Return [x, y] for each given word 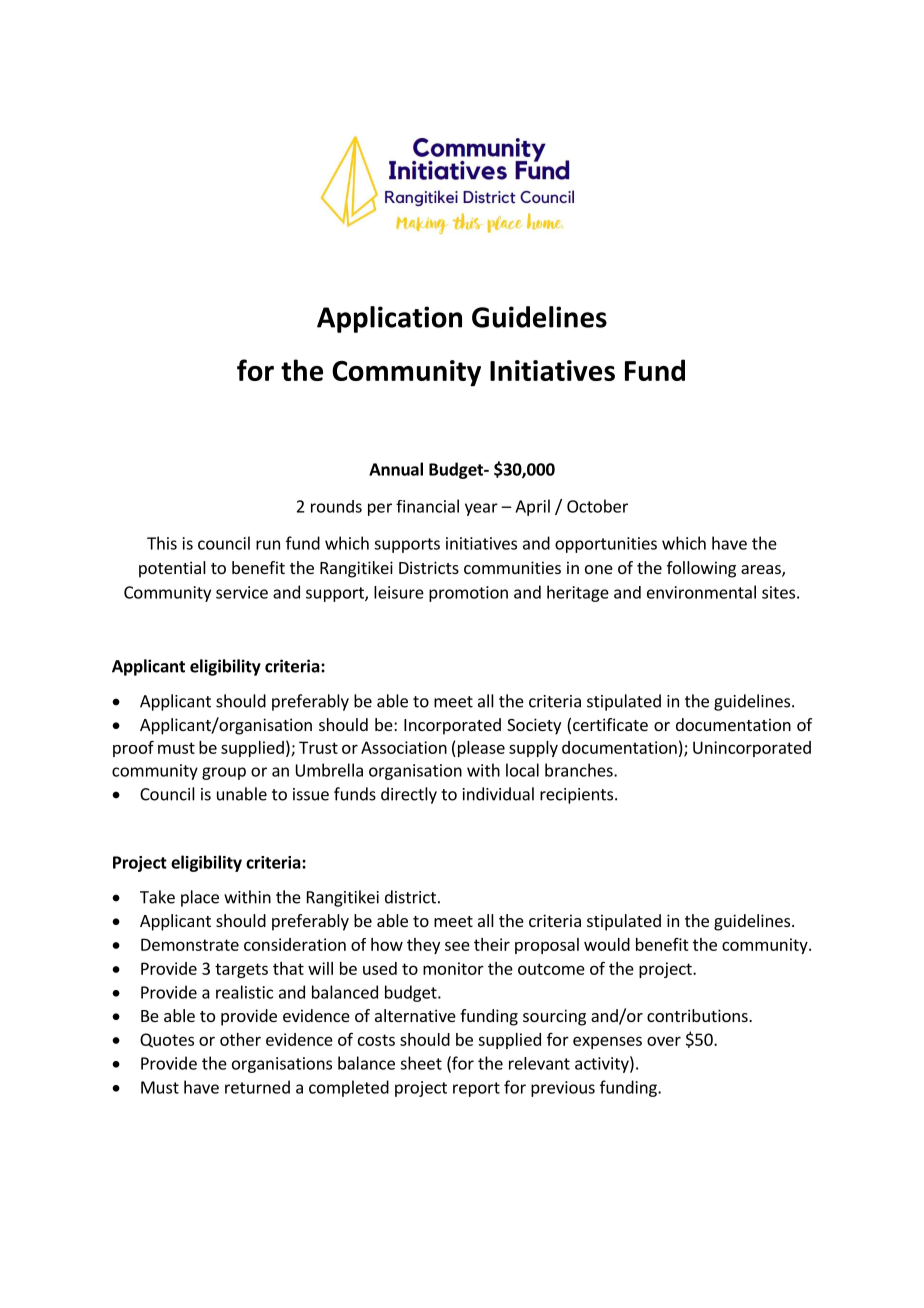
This [162, 543]
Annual [396, 469]
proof [133, 748]
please [480, 749]
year [481, 509]
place [200, 898]
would [607, 944]
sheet [421, 1063]
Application [389, 319]
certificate [610, 724]
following [701, 569]
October [597, 506]
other [240, 1039]
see [457, 946]
